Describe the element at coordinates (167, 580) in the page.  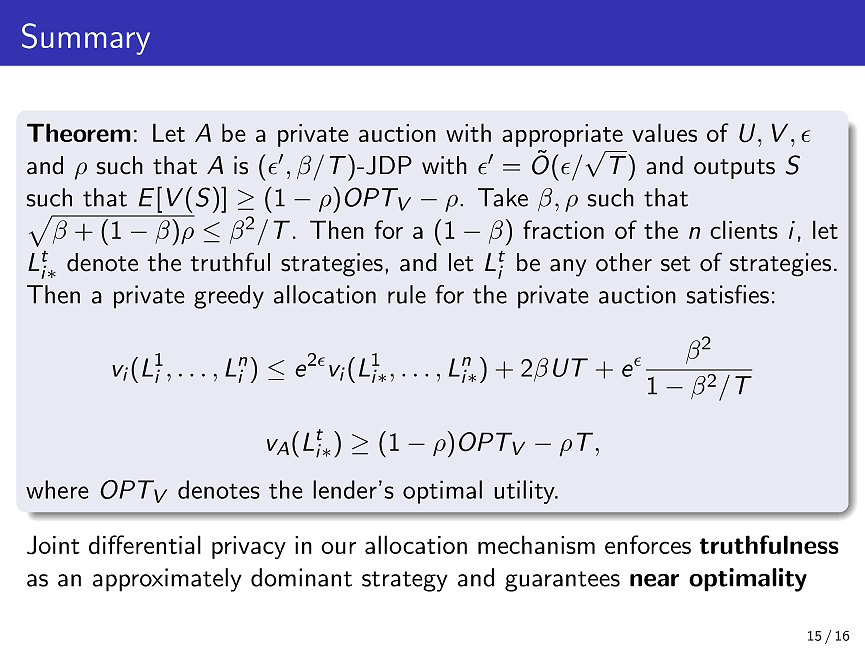
I see `approximately` at that location.
